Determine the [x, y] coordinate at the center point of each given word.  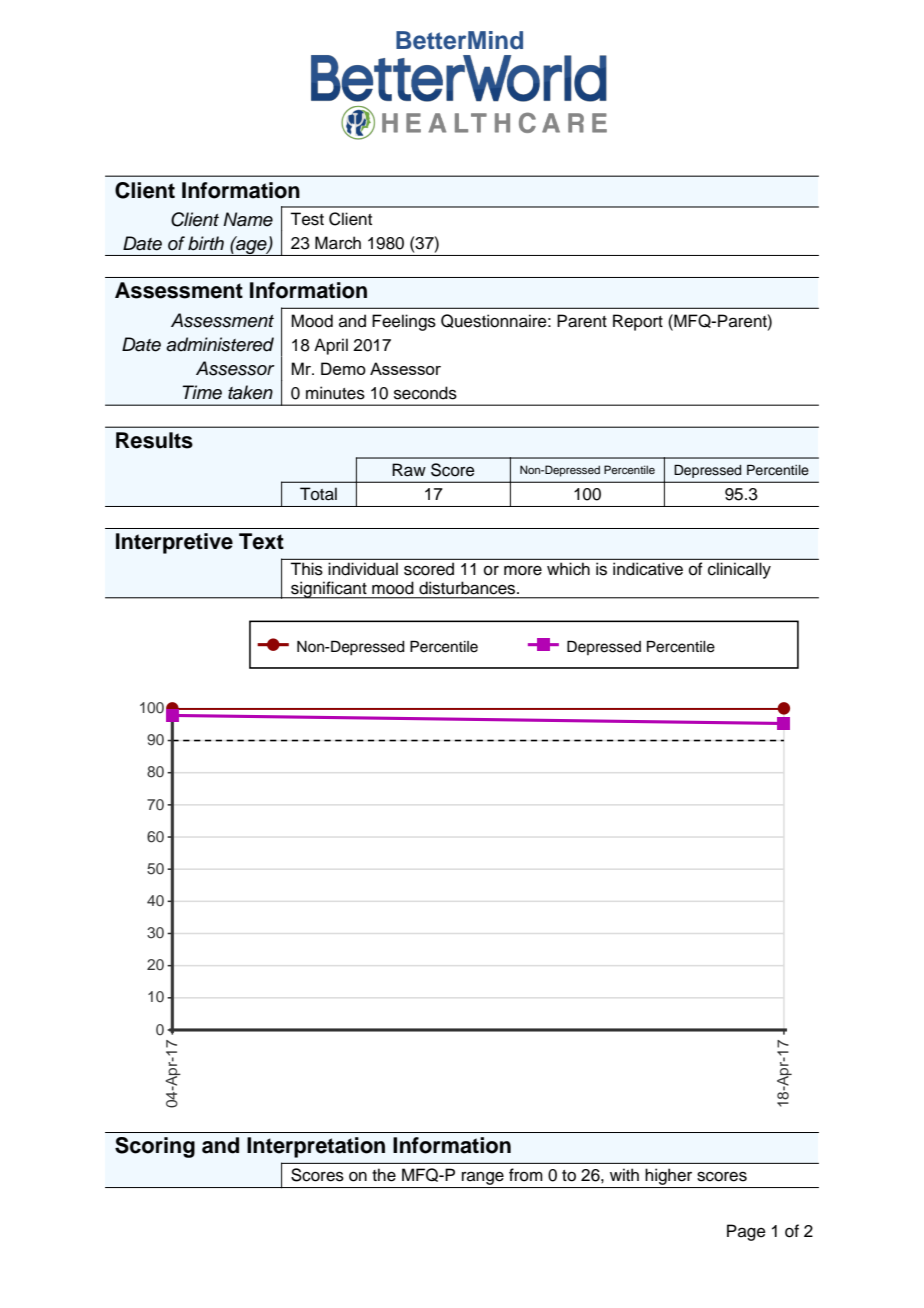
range [483, 1180]
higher [669, 1178]
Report [638, 322]
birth [206, 243]
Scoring [155, 1147]
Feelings [404, 322]
